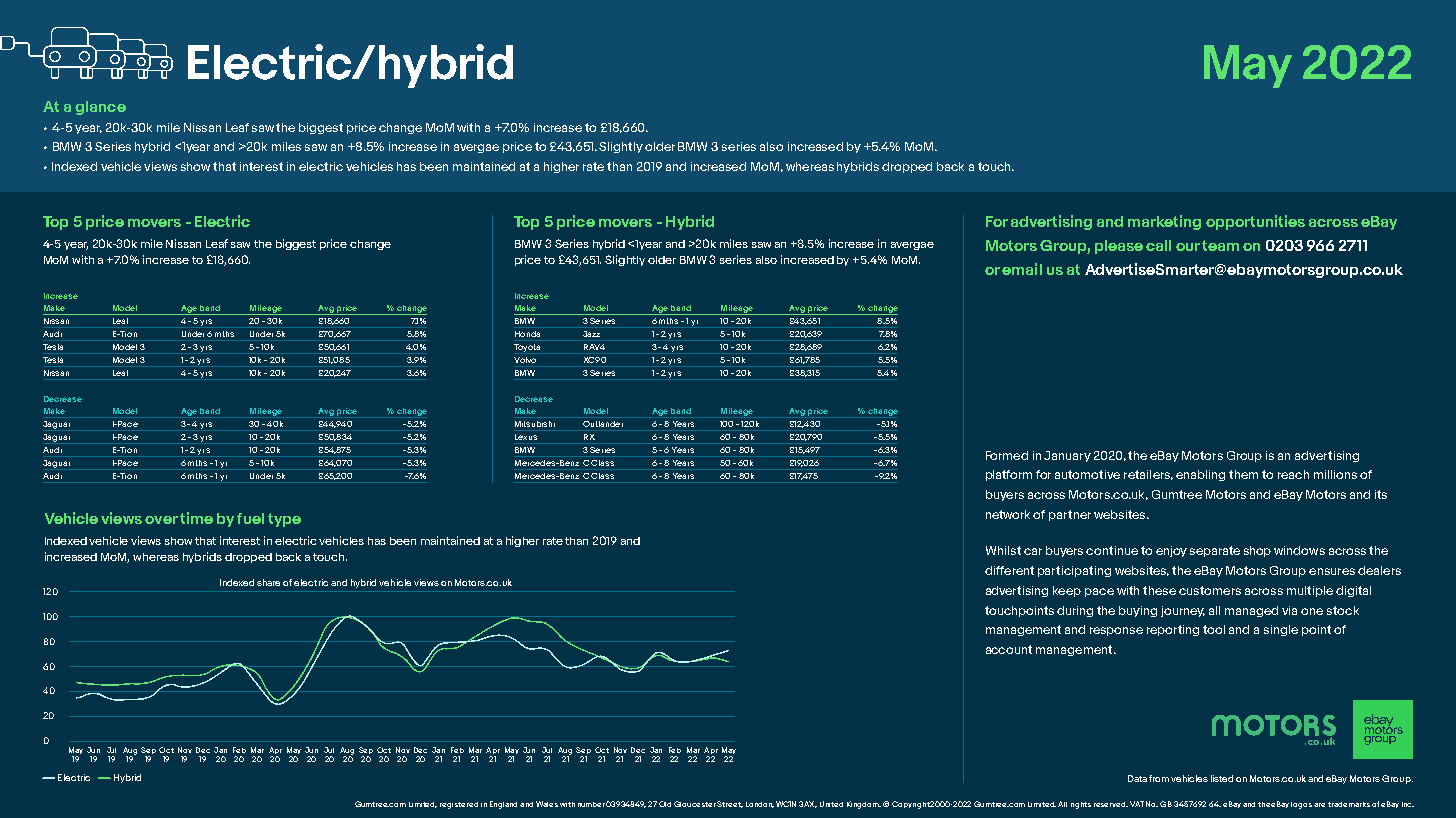  I want to click on listed, so click(1222, 778).
